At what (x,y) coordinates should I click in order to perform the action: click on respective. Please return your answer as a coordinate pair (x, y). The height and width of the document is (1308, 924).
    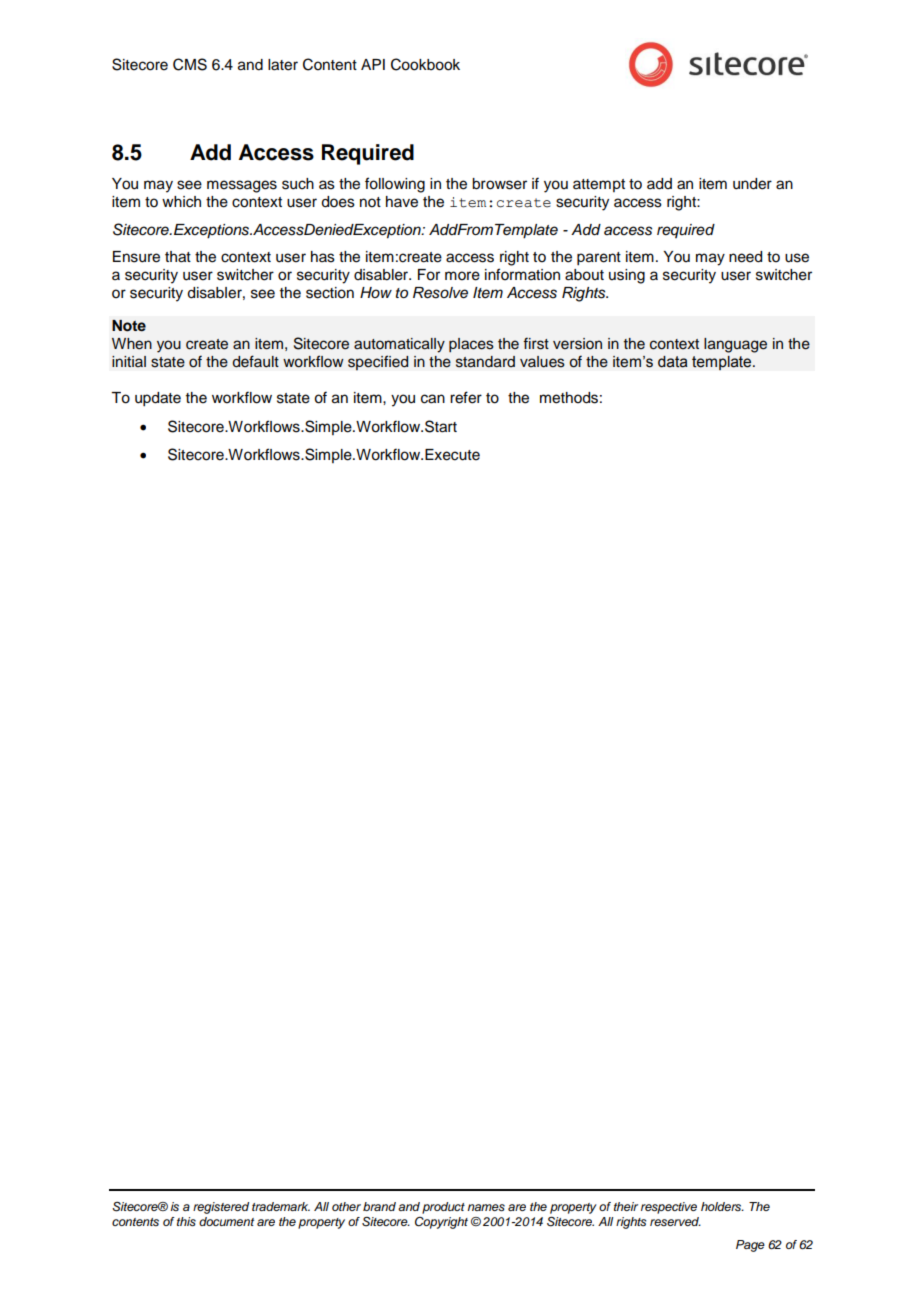
    Looking at the image, I should click on (669, 1208).
